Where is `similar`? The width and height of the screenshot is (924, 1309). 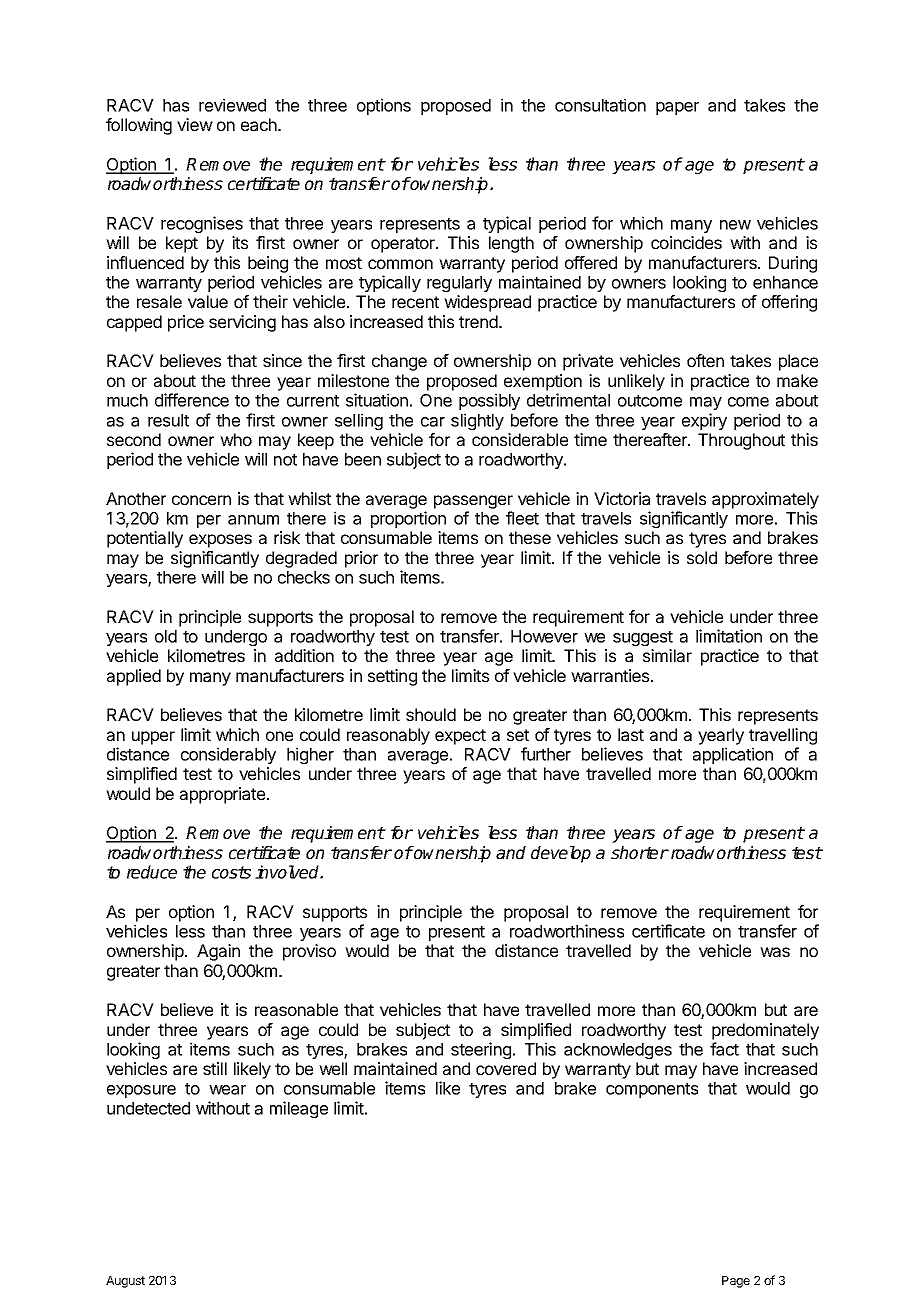 similar is located at coordinates (667, 655).
